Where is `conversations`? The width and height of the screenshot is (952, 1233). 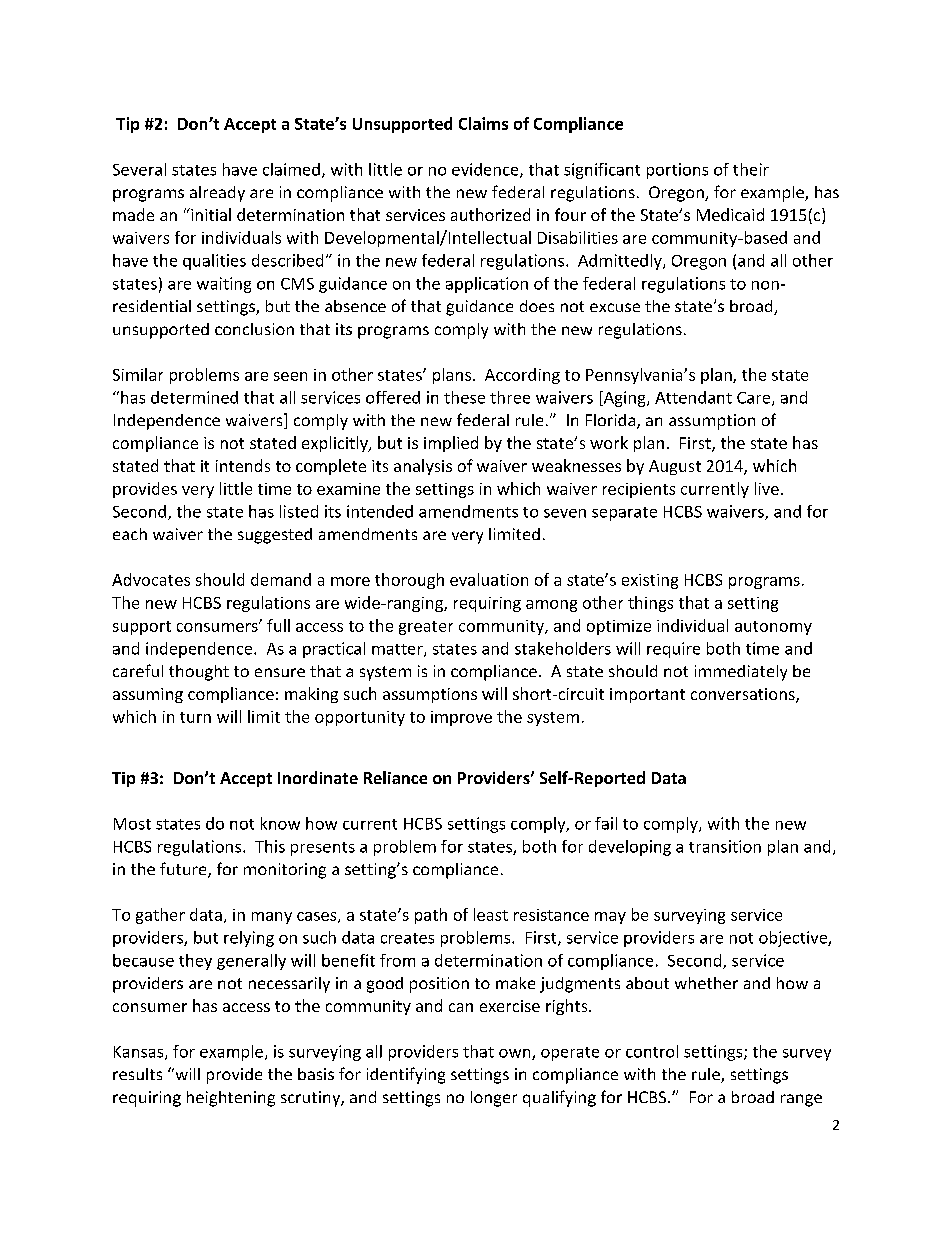
conversations is located at coordinates (744, 695).
